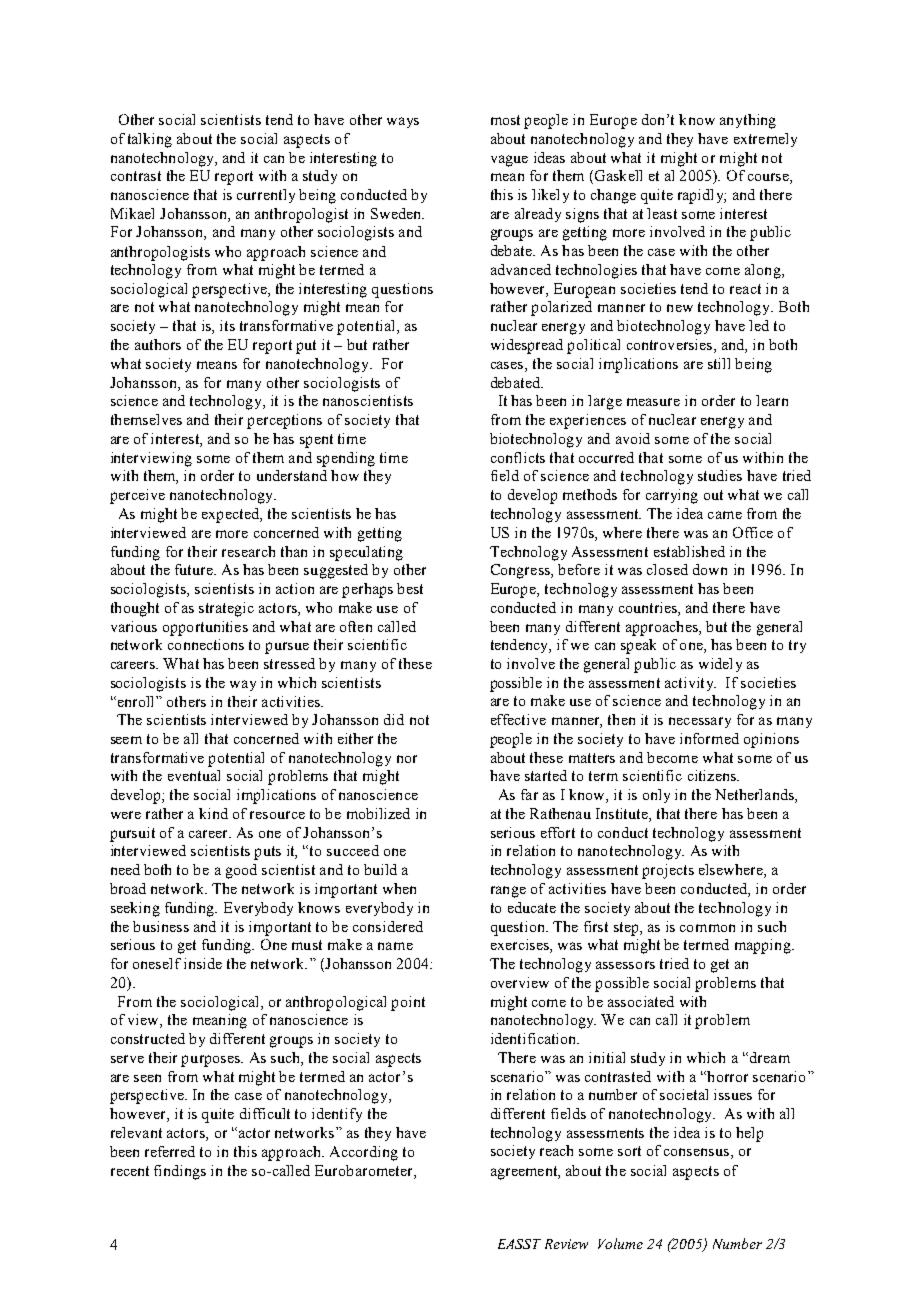 The width and height of the screenshot is (924, 1308). Describe the element at coordinates (364, 1153) in the screenshot. I see `According` at that location.
